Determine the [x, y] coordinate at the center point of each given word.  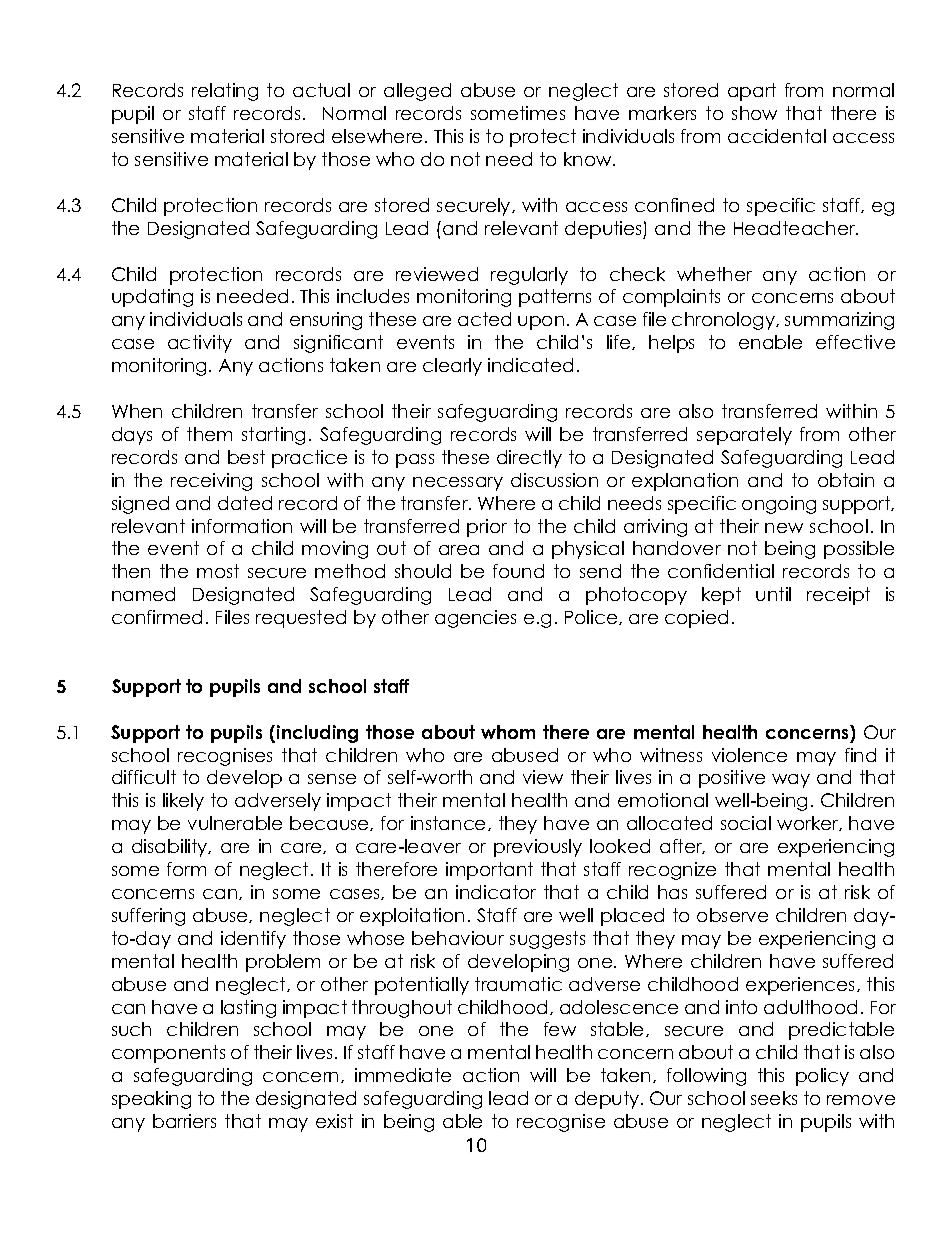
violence [749, 755]
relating [225, 92]
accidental [777, 136]
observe [732, 915]
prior [487, 528]
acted [484, 319]
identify [253, 940]
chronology [725, 321]
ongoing [779, 505]
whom [508, 732]
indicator [496, 892]
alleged [417, 92]
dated [245, 503]
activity [200, 344]
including [317, 734]
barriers [184, 1121]
